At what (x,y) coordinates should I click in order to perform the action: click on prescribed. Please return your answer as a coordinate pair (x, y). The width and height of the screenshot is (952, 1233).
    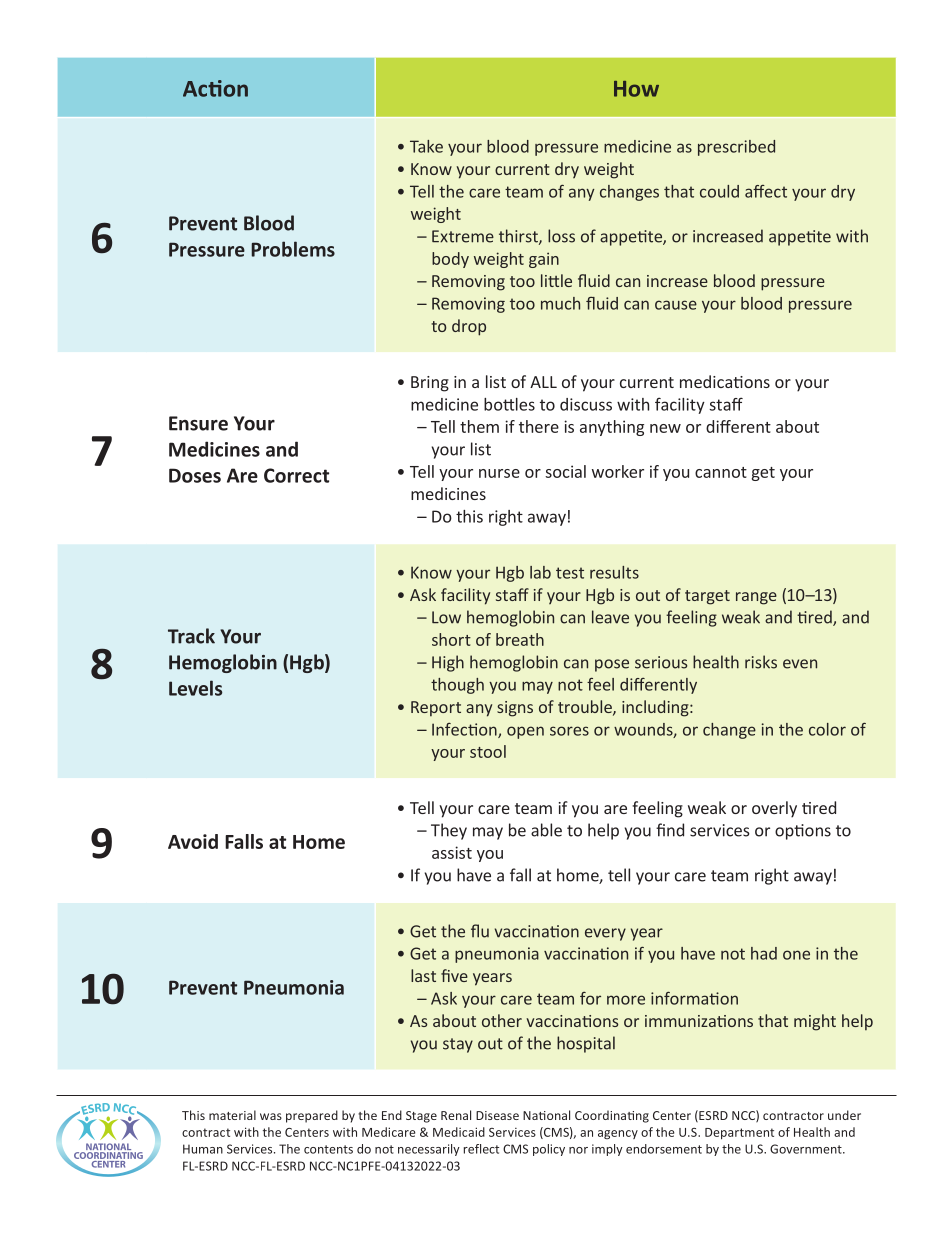
    Looking at the image, I should click on (736, 148).
